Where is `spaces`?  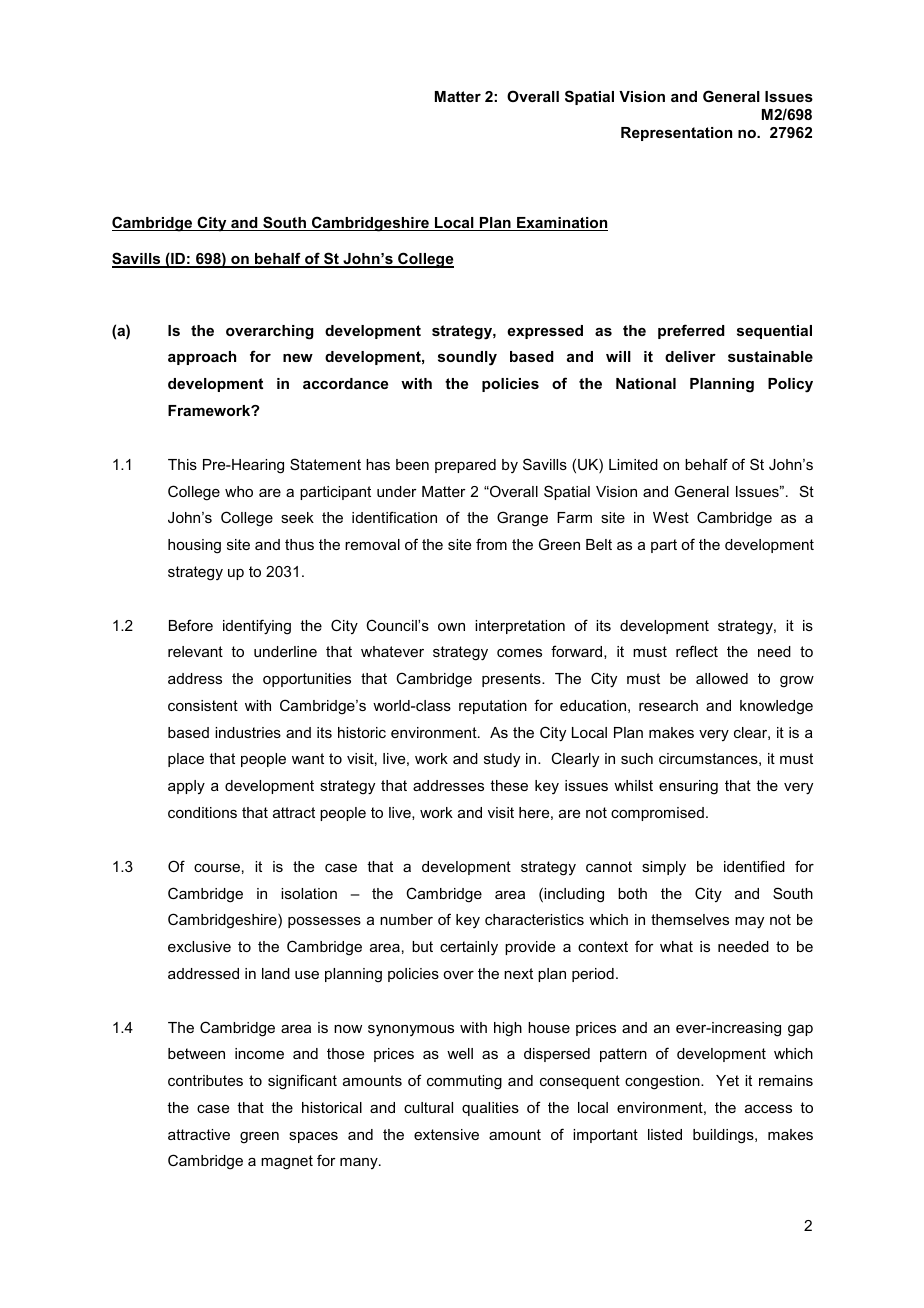
spaces is located at coordinates (313, 1137).
